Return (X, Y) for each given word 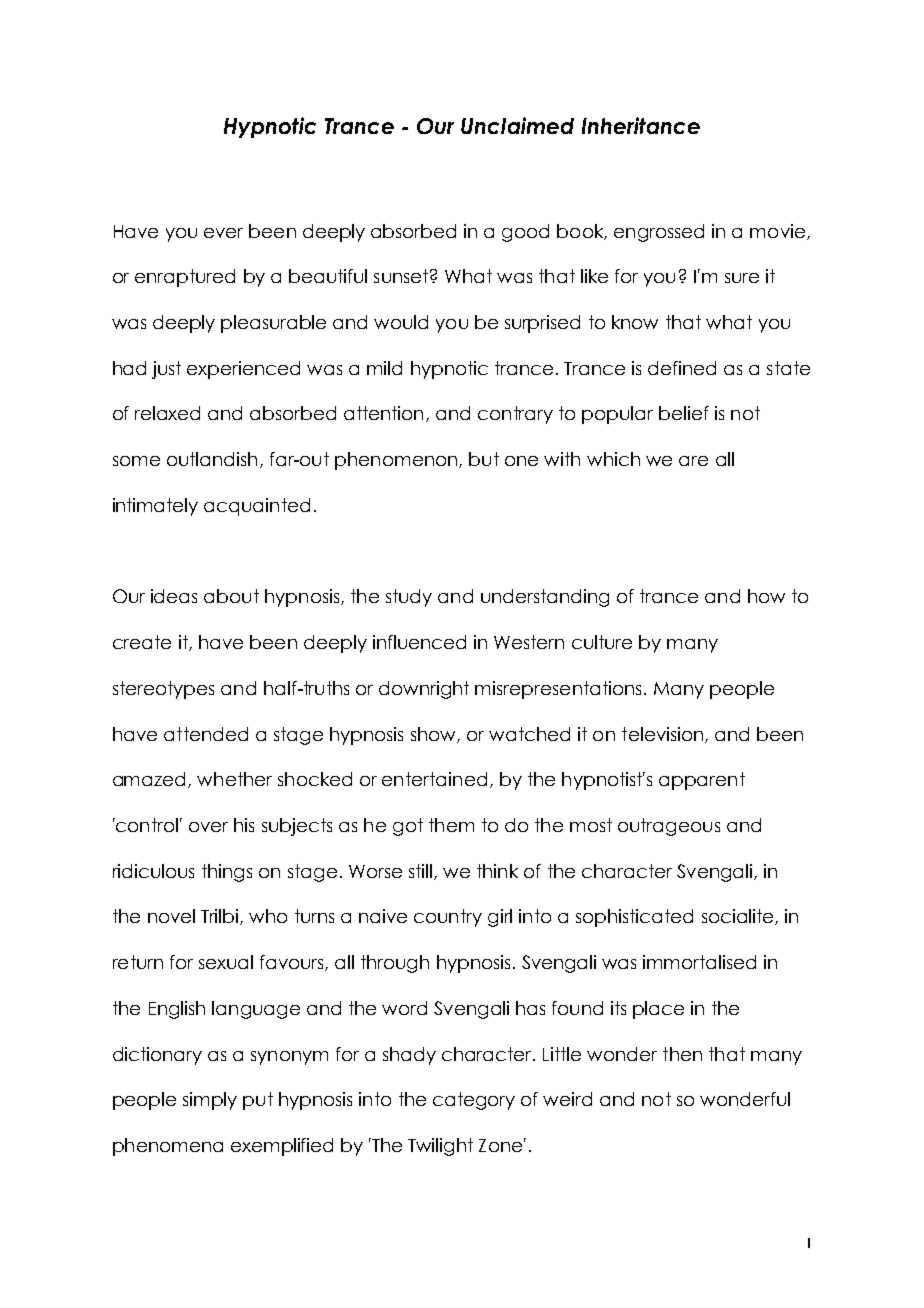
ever (223, 233)
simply (210, 1101)
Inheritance (641, 125)
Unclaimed (517, 125)
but (484, 459)
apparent (702, 781)
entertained (434, 779)
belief (684, 413)
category (474, 1101)
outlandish (212, 459)
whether (234, 779)
